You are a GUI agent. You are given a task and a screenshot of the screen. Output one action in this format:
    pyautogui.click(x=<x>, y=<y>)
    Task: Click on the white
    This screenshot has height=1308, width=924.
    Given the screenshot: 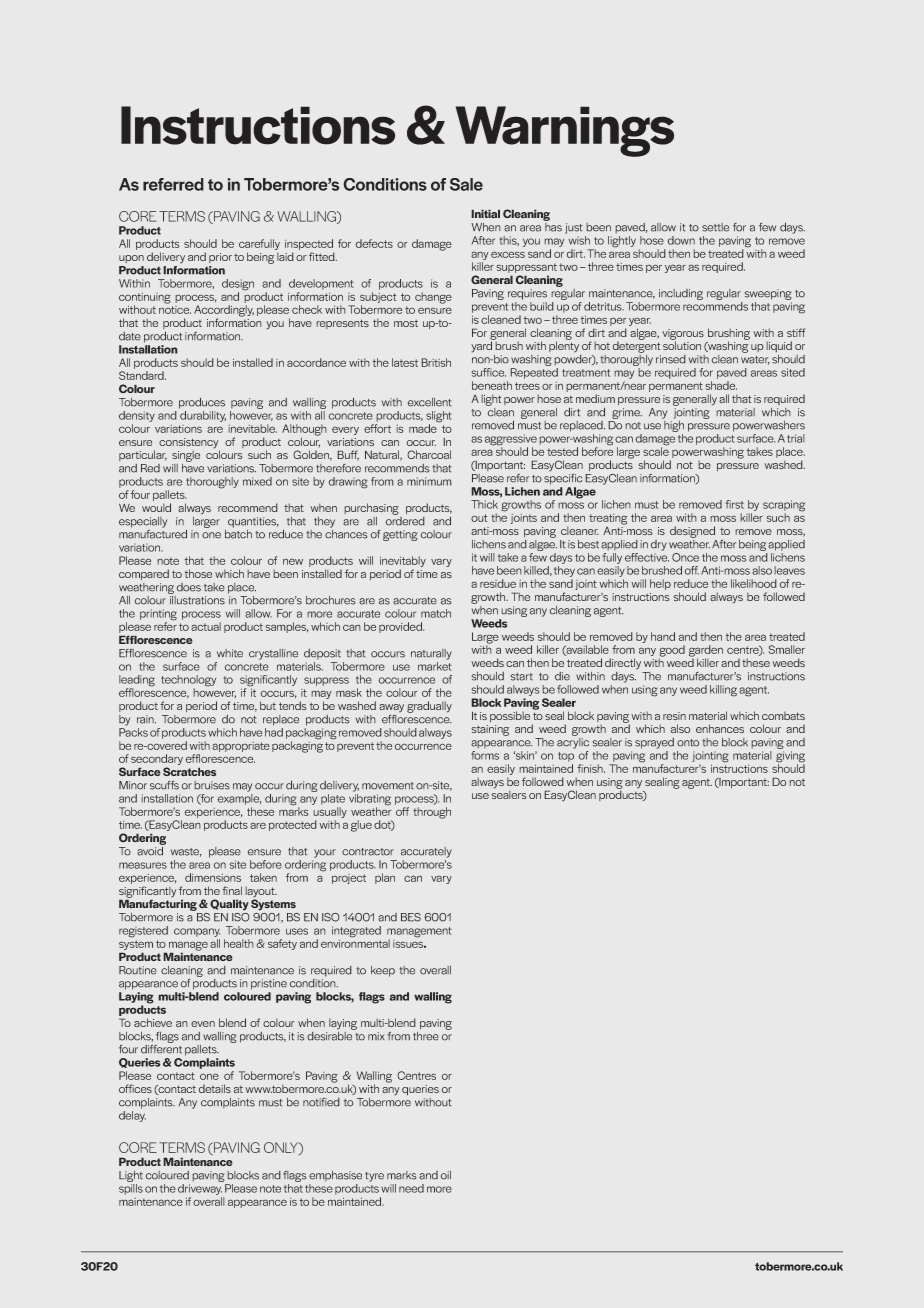 What is the action you would take?
    pyautogui.click(x=230, y=653)
